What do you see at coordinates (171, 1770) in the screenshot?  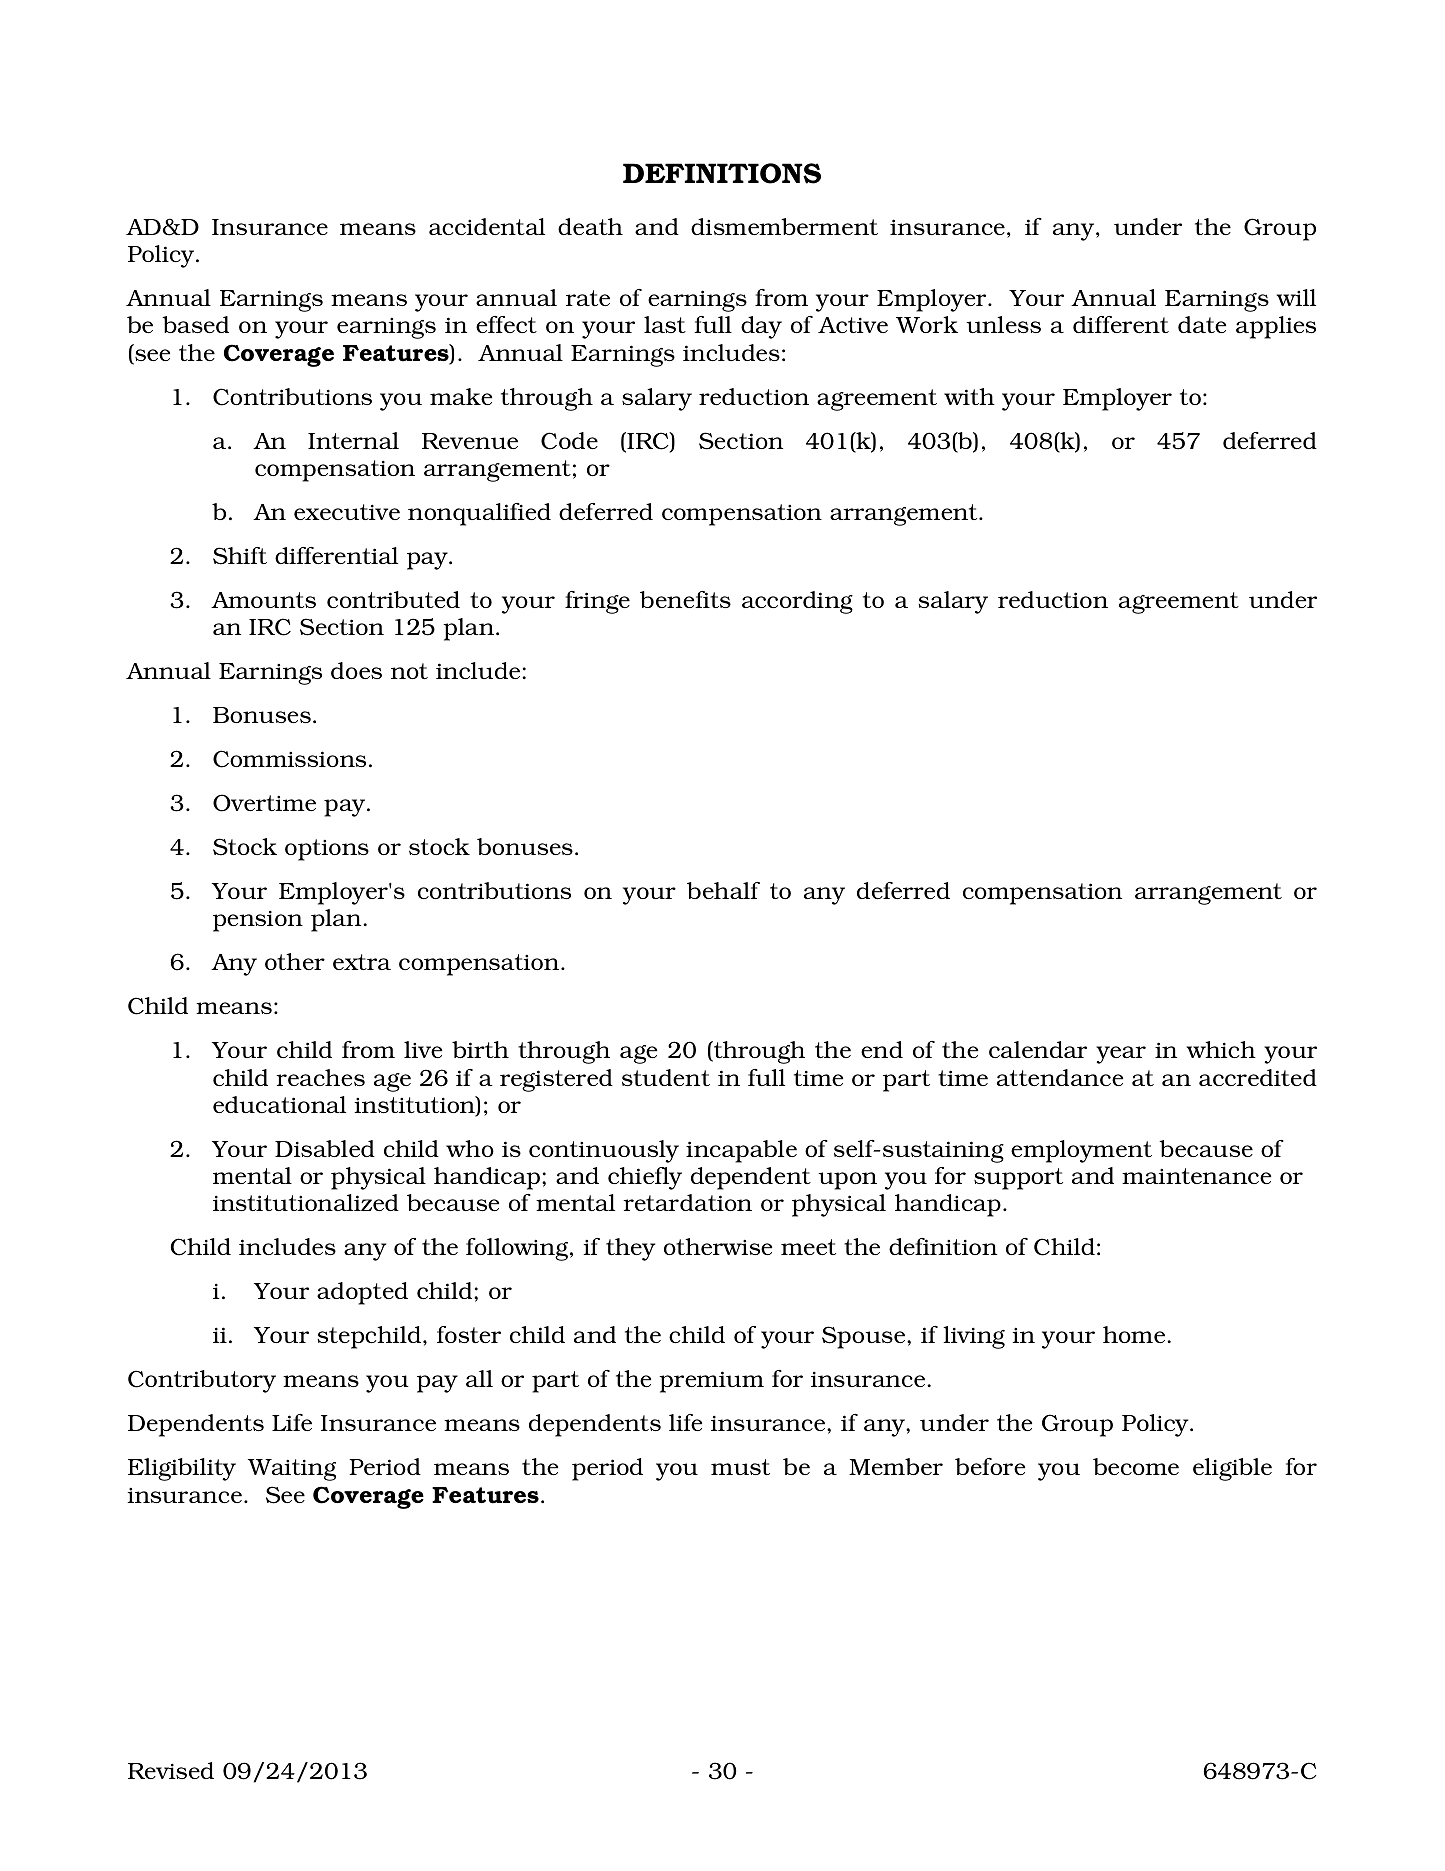 I see `Revised` at bounding box center [171, 1770].
